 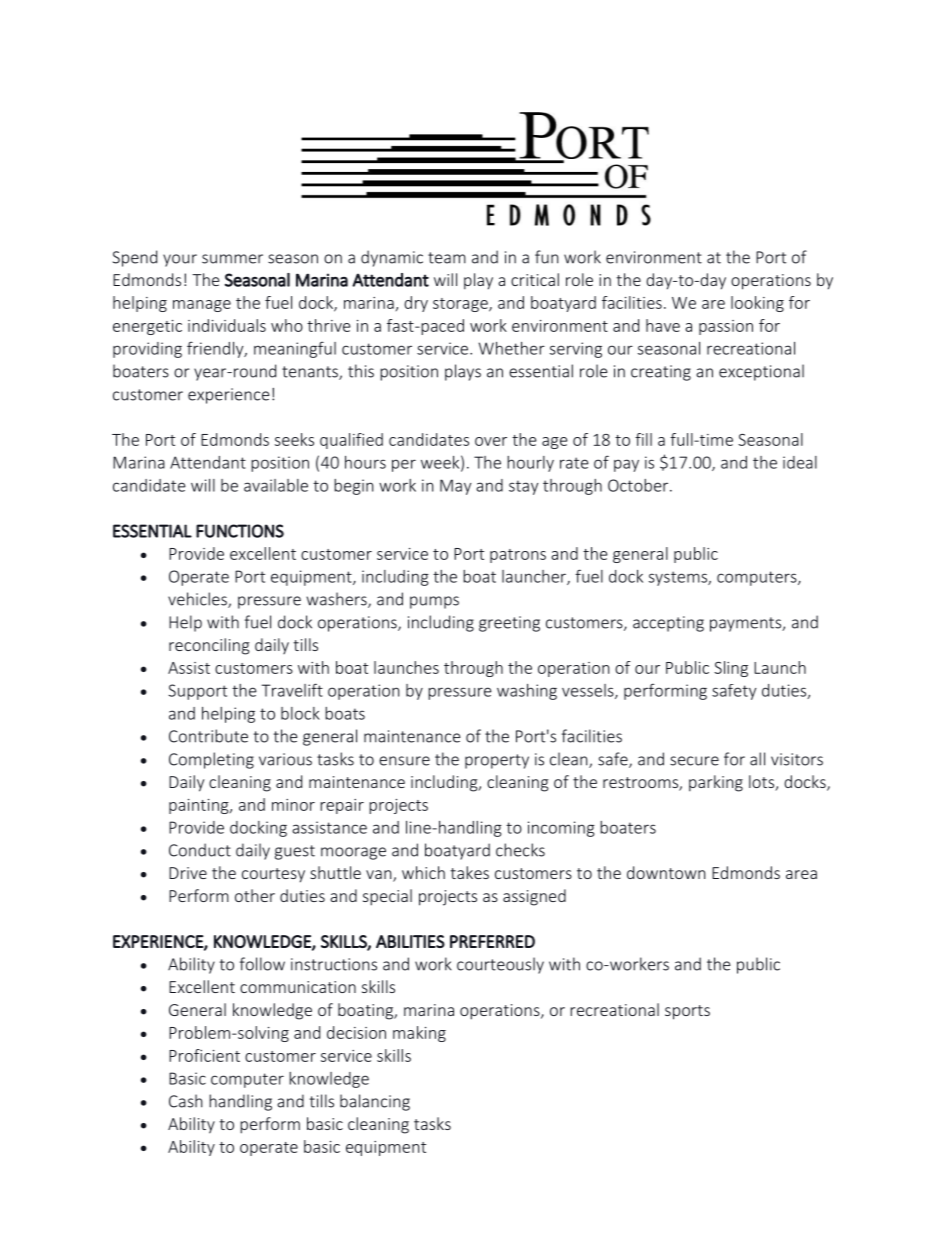 What do you see at coordinates (639, 485) in the document?
I see `October` at bounding box center [639, 485].
